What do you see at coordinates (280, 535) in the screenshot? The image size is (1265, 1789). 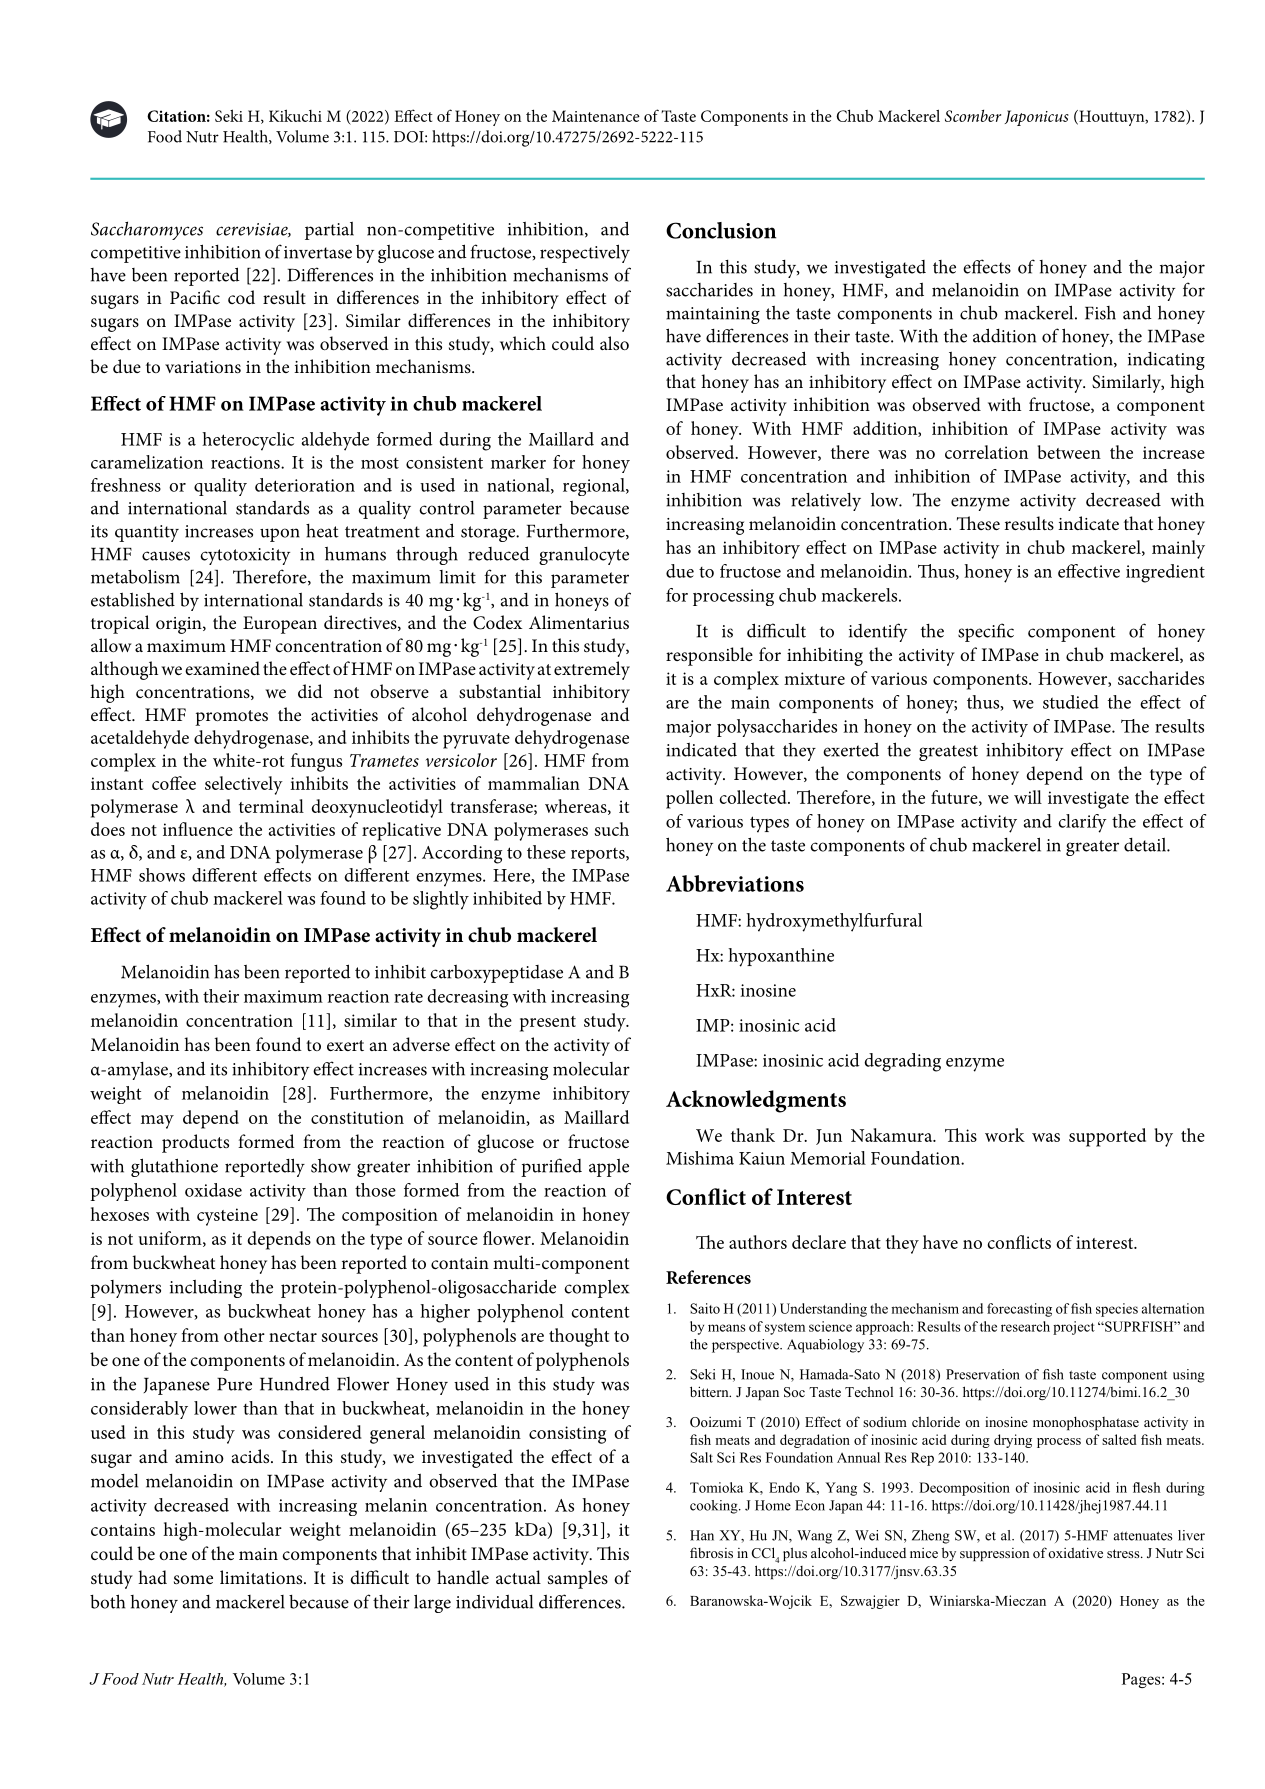 I see `upon` at bounding box center [280, 535].
